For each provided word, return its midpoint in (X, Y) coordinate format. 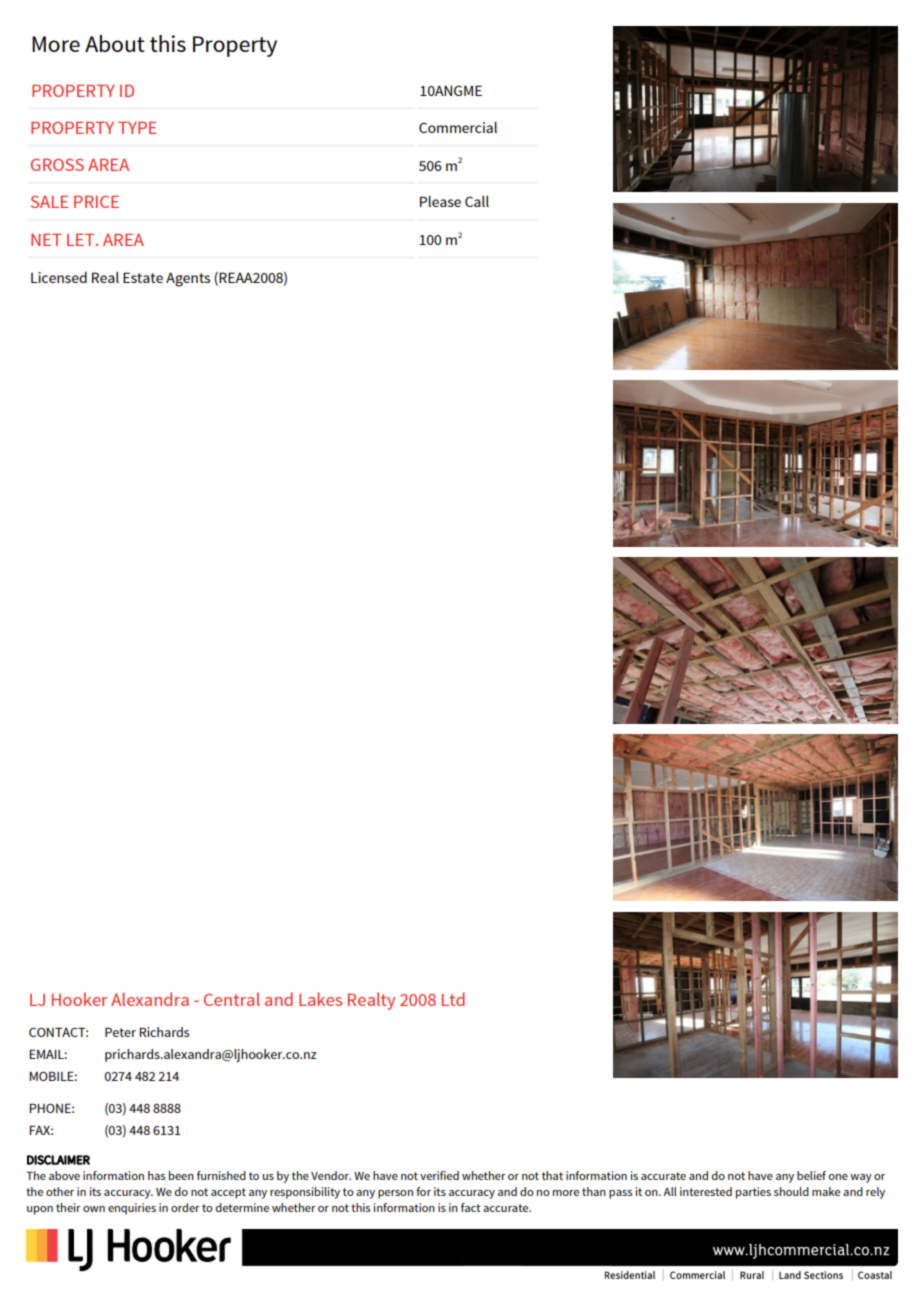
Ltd (453, 999)
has (157, 1175)
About (115, 43)
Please (440, 201)
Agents (188, 279)
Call (477, 201)
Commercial (458, 127)
